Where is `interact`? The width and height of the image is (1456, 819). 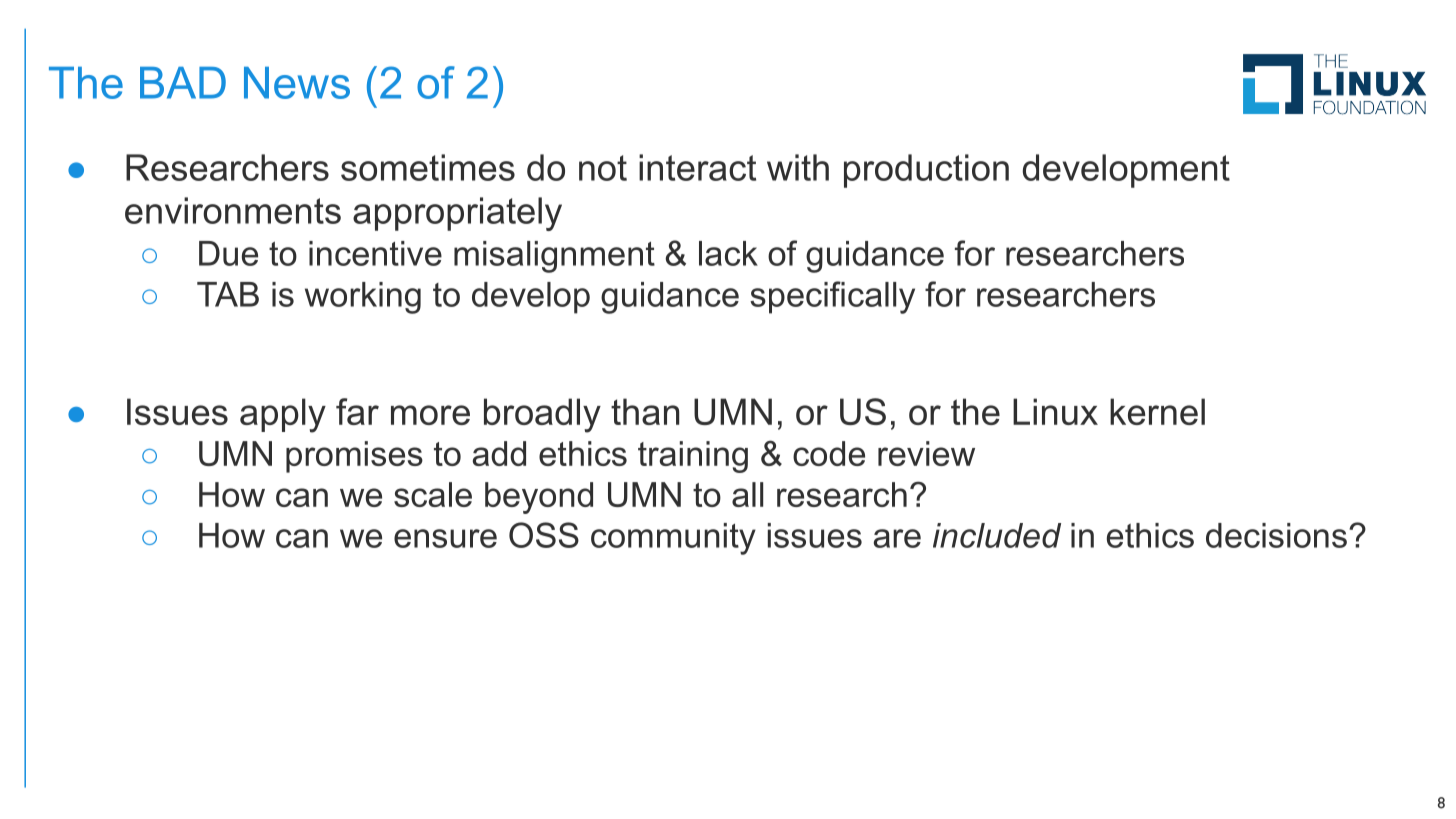
interact is located at coordinates (697, 167).
